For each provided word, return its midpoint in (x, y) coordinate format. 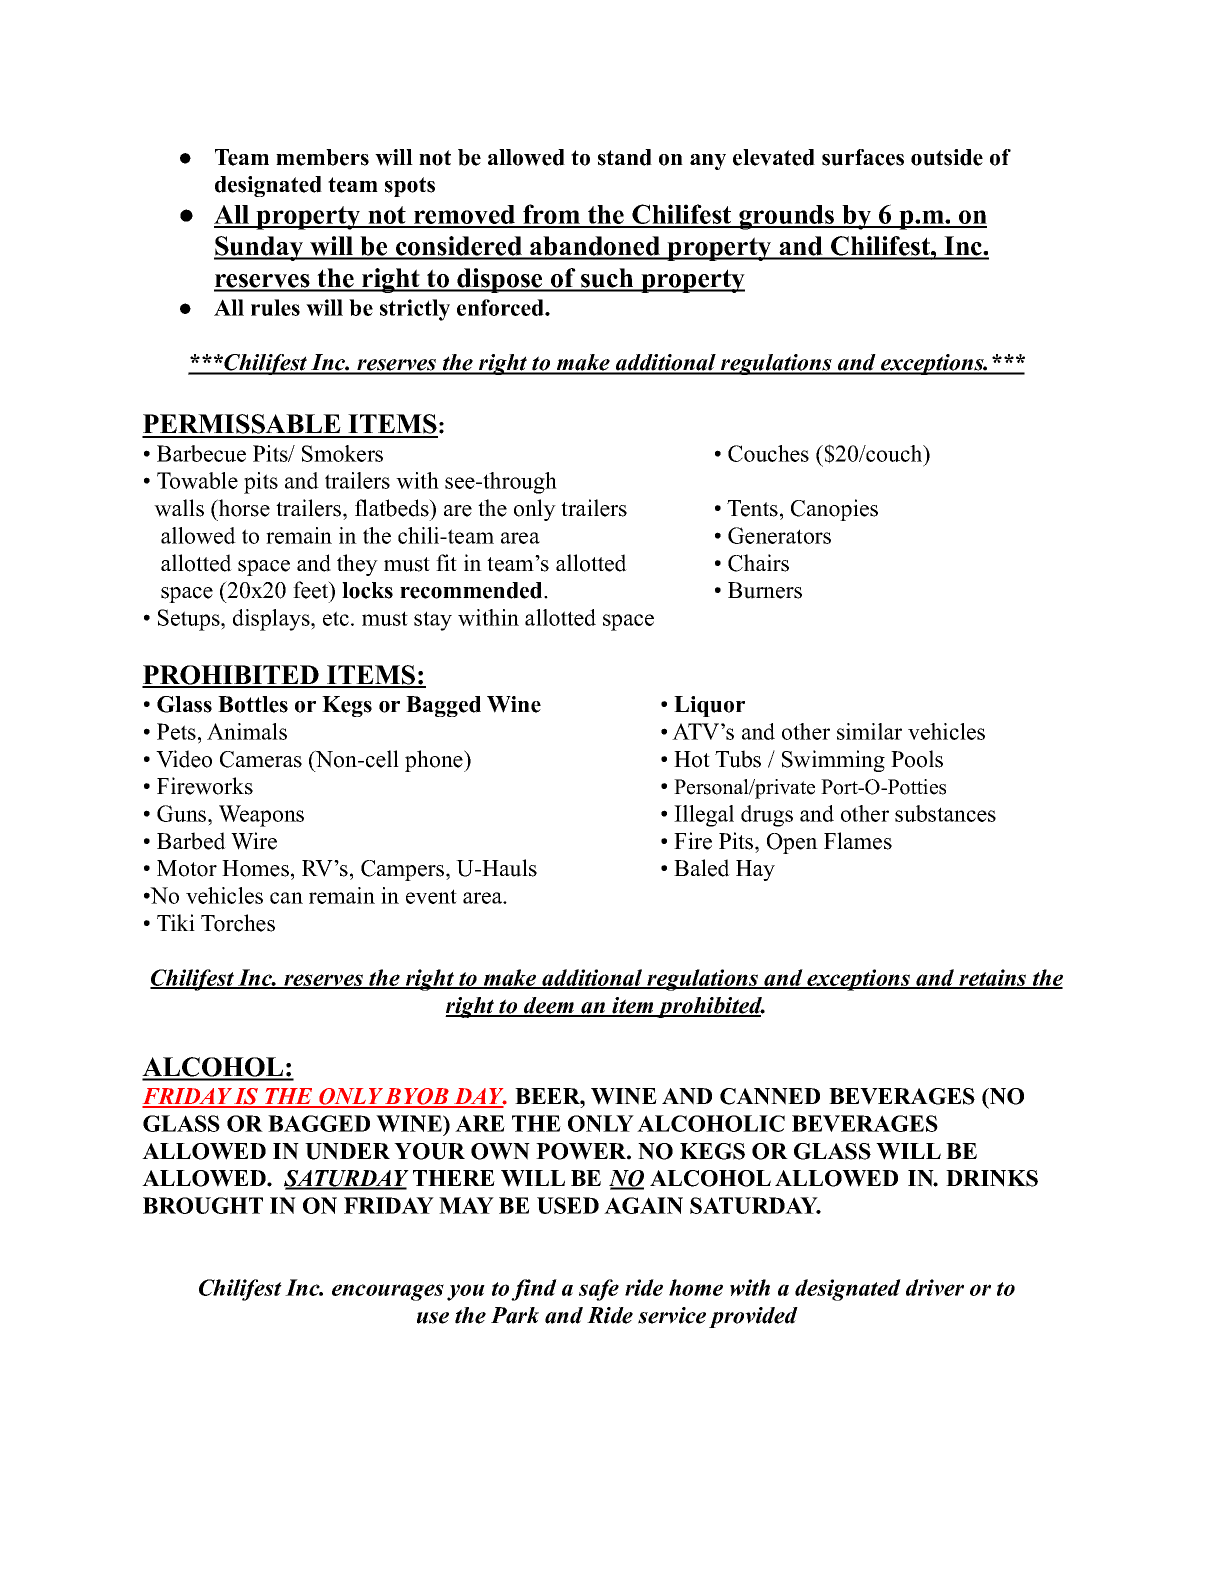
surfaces (863, 157)
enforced (501, 307)
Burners (765, 590)
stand (625, 157)
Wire (254, 841)
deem (549, 1006)
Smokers (342, 453)
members (322, 157)
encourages (388, 1292)
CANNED (770, 1096)
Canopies (834, 510)
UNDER (347, 1151)
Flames (858, 841)
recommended (472, 590)
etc (336, 618)
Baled (702, 868)
